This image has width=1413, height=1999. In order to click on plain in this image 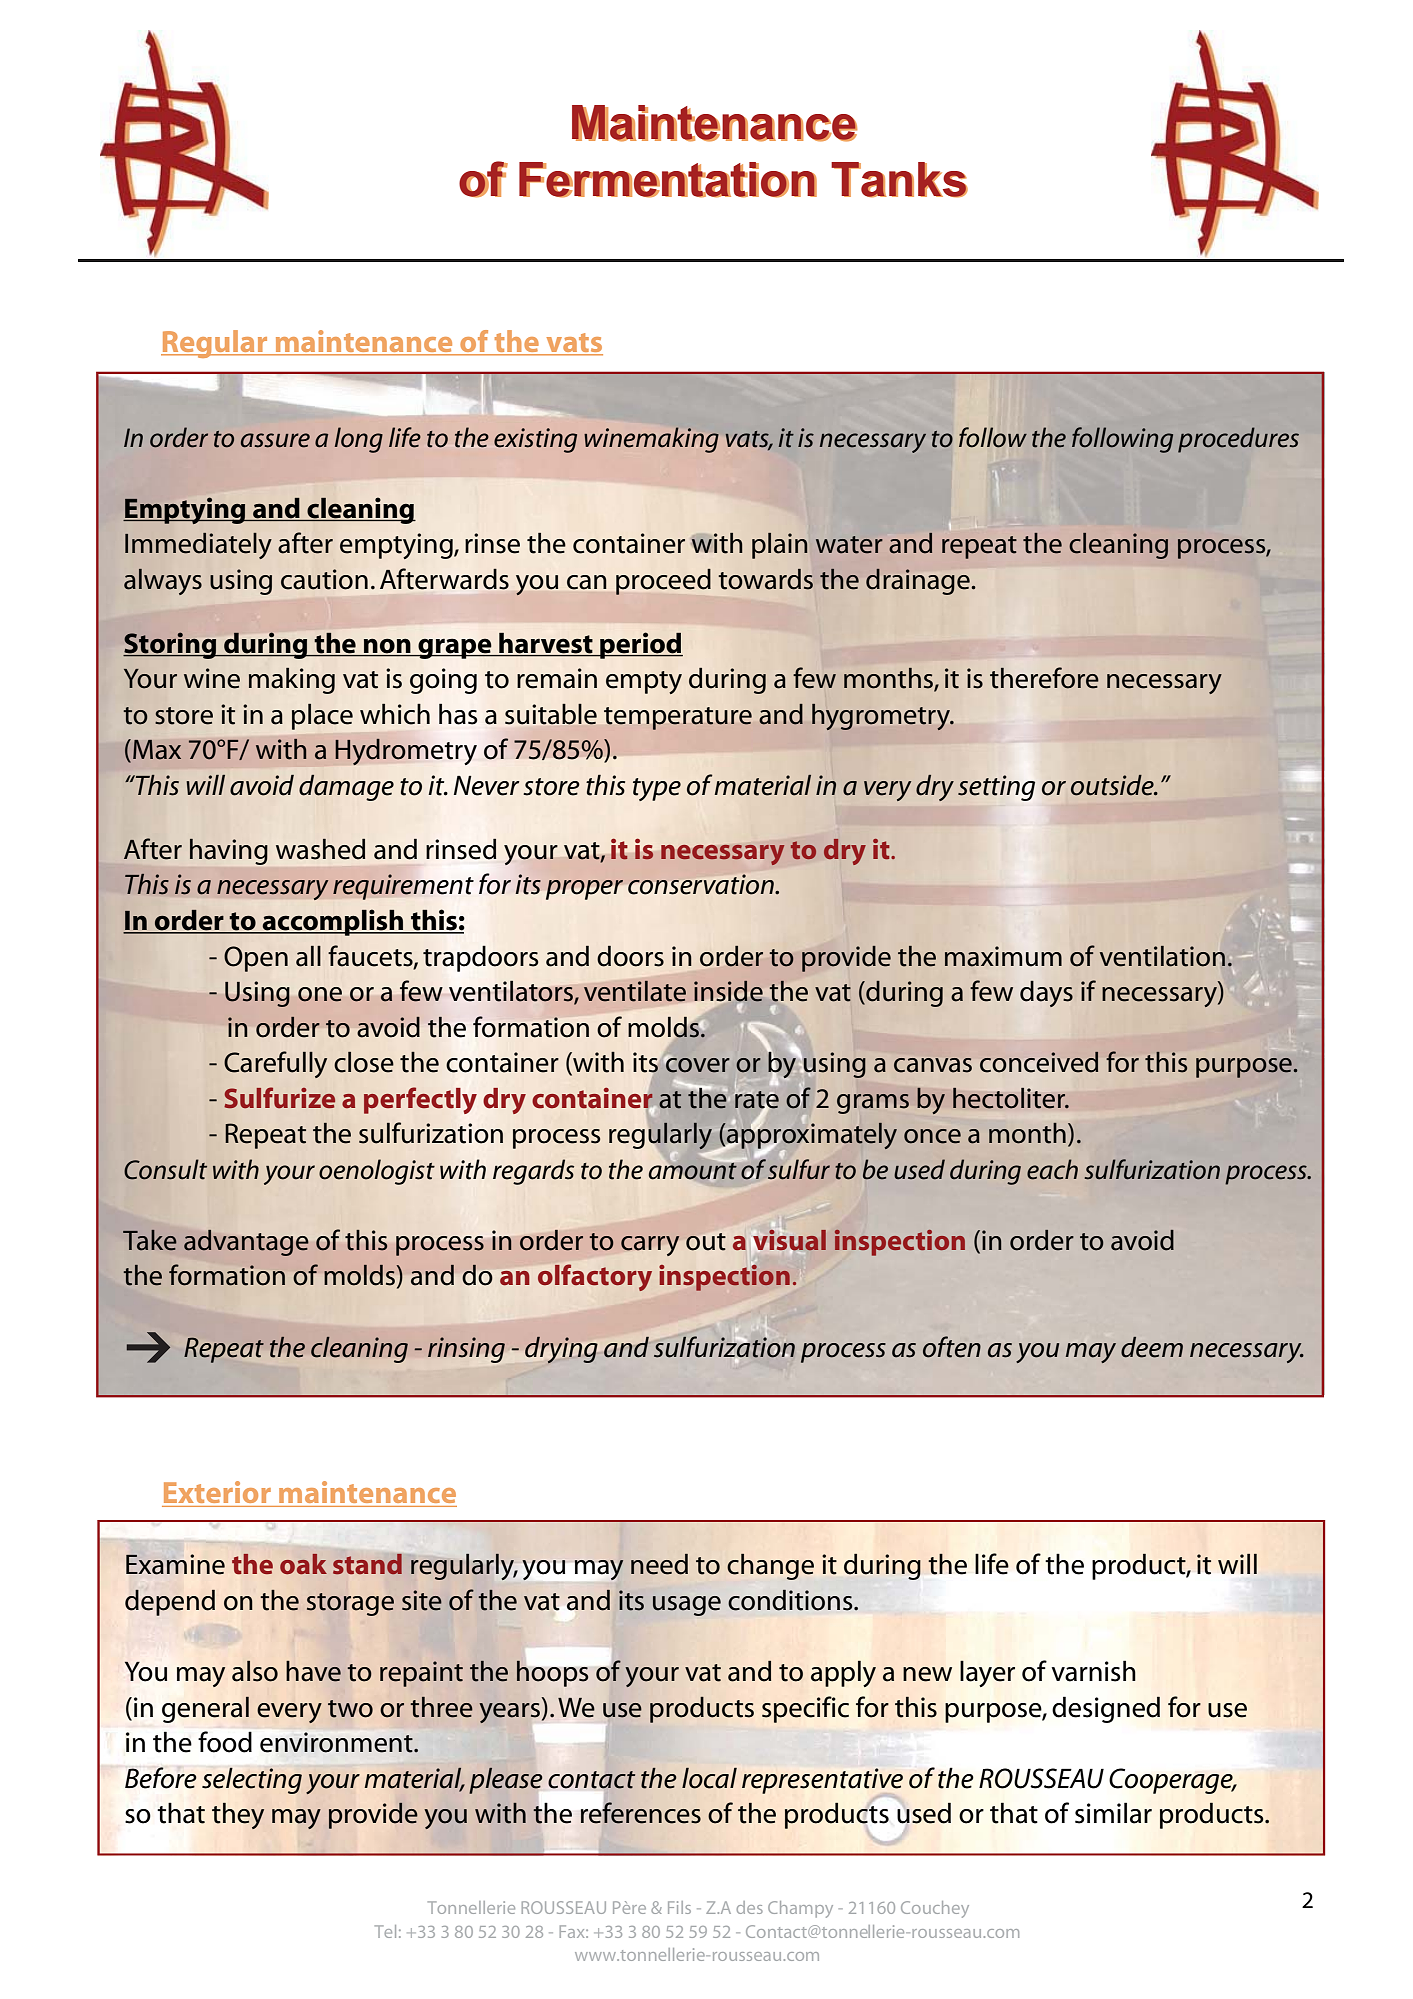, I will do `click(780, 546)`.
